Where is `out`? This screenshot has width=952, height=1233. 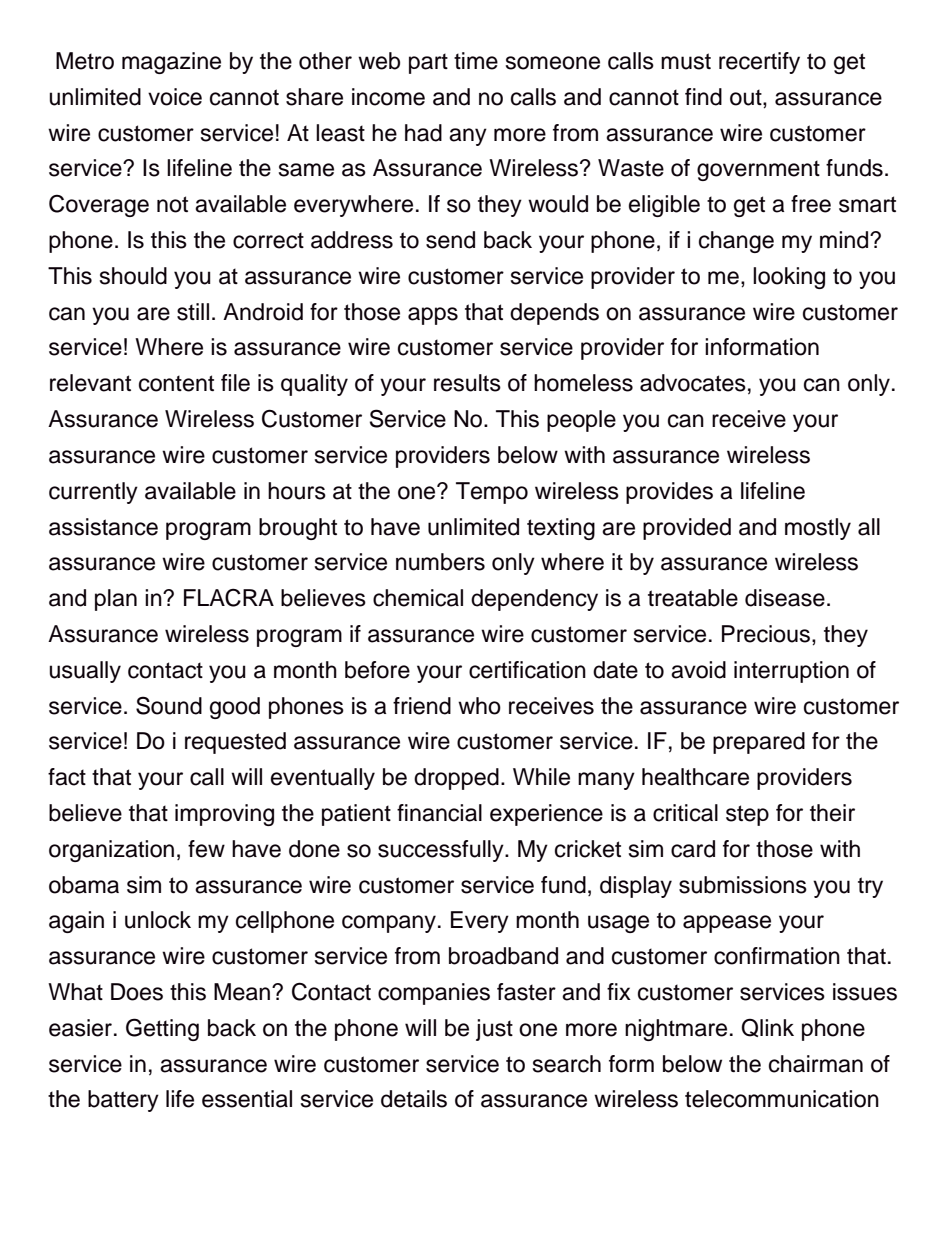 out is located at coordinates (747, 97).
